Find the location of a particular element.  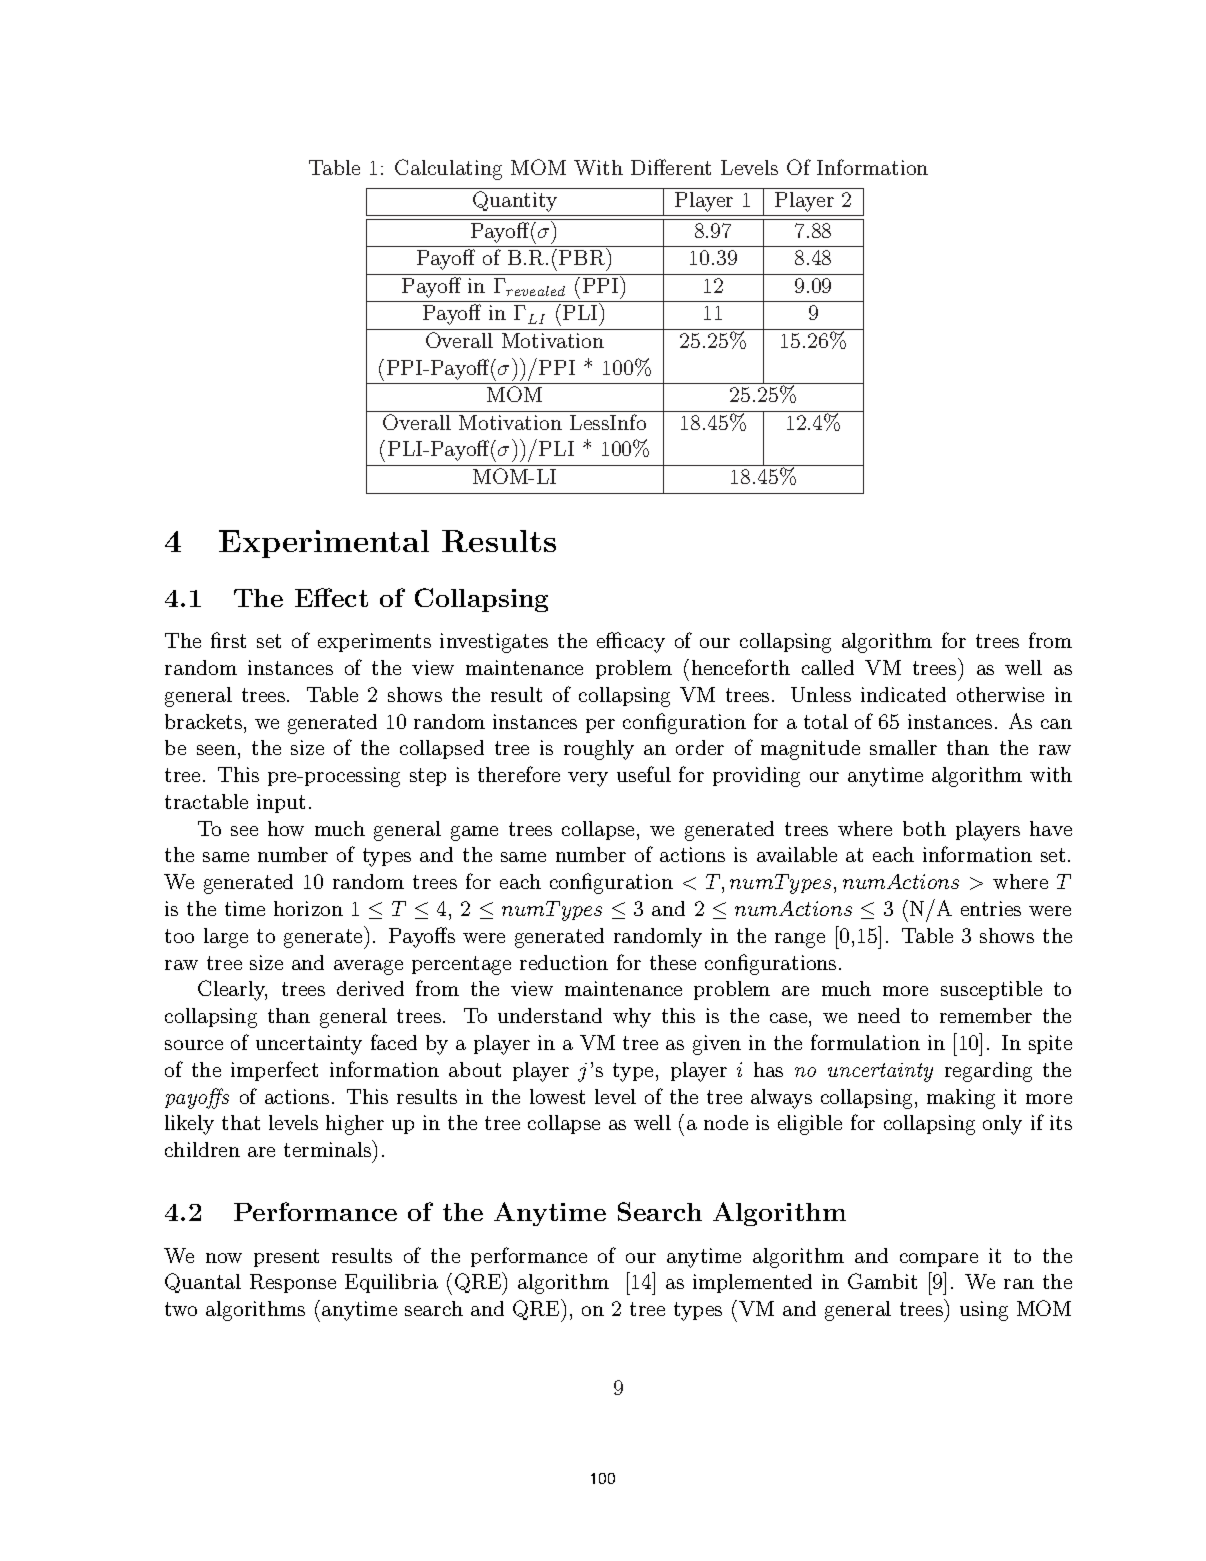

seen is located at coordinates (216, 750).
